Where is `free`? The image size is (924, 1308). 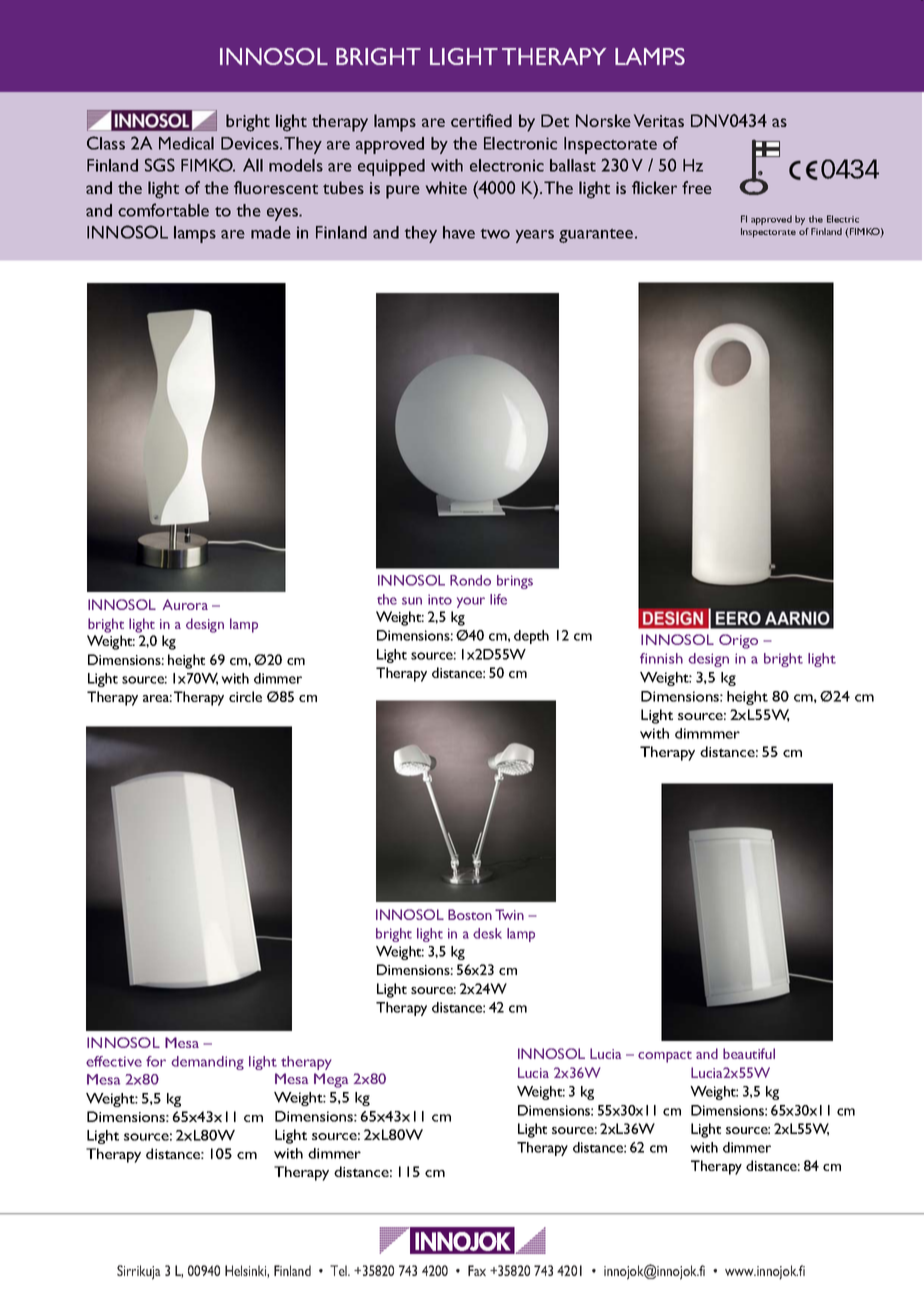 free is located at coordinates (697, 187).
